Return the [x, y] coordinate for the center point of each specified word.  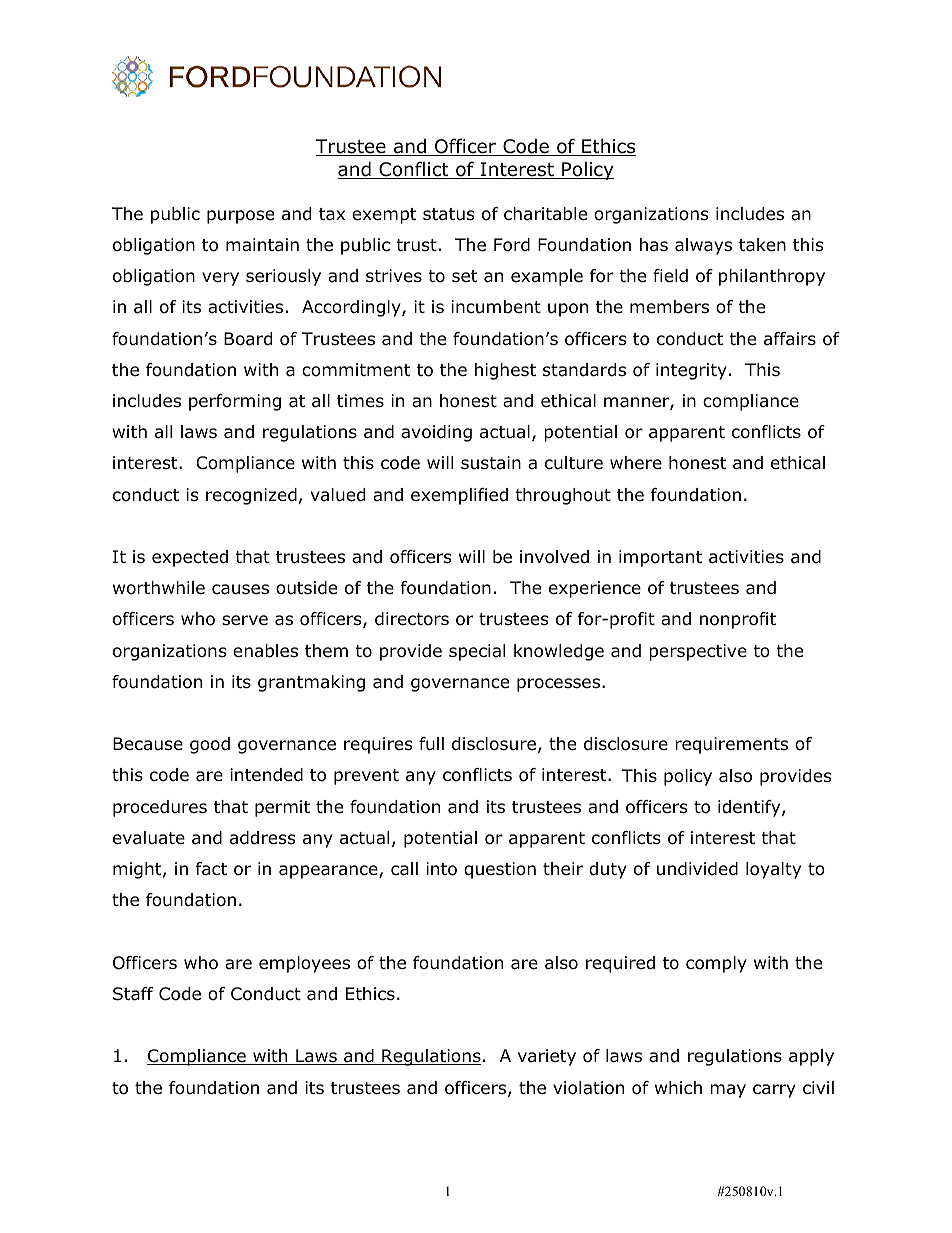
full [431, 744]
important [660, 558]
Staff [133, 994]
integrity [691, 371]
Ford [512, 245]
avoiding [436, 433]
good [210, 745]
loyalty [773, 870]
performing [235, 402]
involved [554, 557]
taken [762, 245]
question [500, 870]
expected [190, 558]
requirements [731, 745]
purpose [240, 217]
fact [211, 869]
